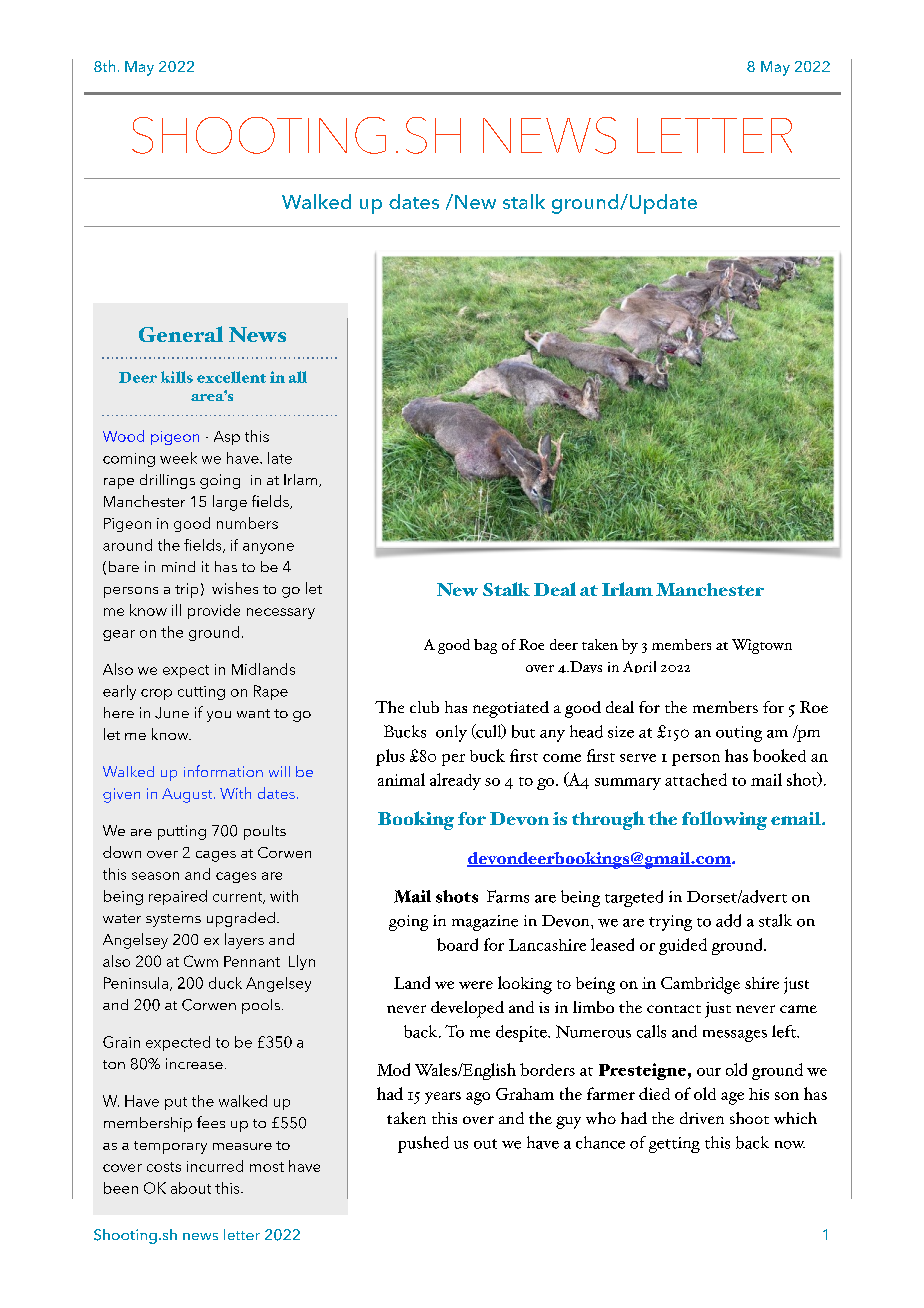 This document has width=924, height=1308. Describe the element at coordinates (231, 377) in the document. I see `excellent` at that location.
